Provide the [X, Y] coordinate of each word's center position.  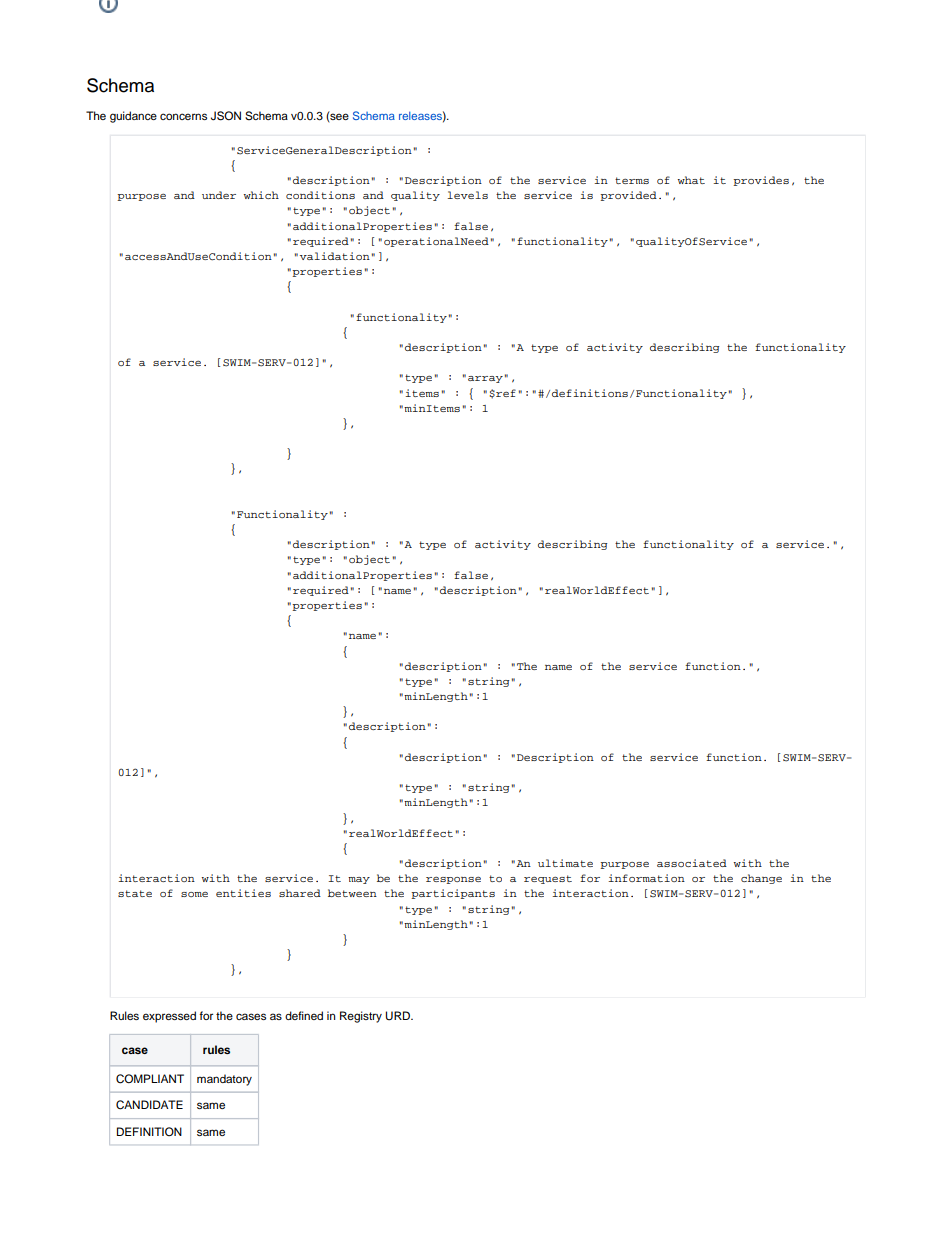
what [691, 180]
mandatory [224, 1080]
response [453, 880]
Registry [361, 1017]
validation [335, 256]
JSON [226, 116]
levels [467, 195]
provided [628, 196]
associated [692, 863]
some [194, 894]
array [485, 379]
